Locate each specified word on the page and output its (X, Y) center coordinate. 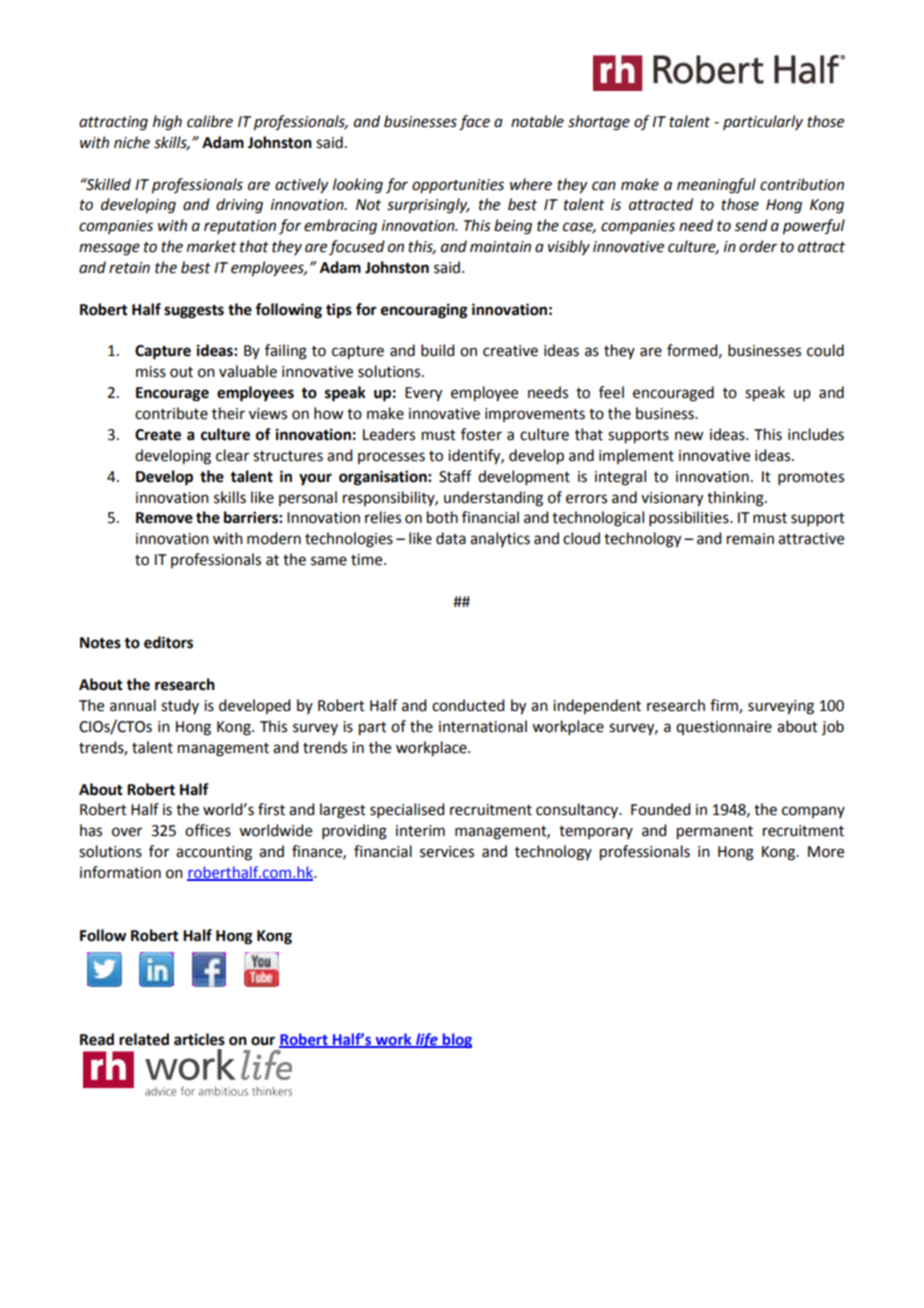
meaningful (716, 186)
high (167, 123)
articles (199, 1039)
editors (168, 642)
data (451, 538)
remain (750, 539)
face (474, 123)
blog (456, 1040)
